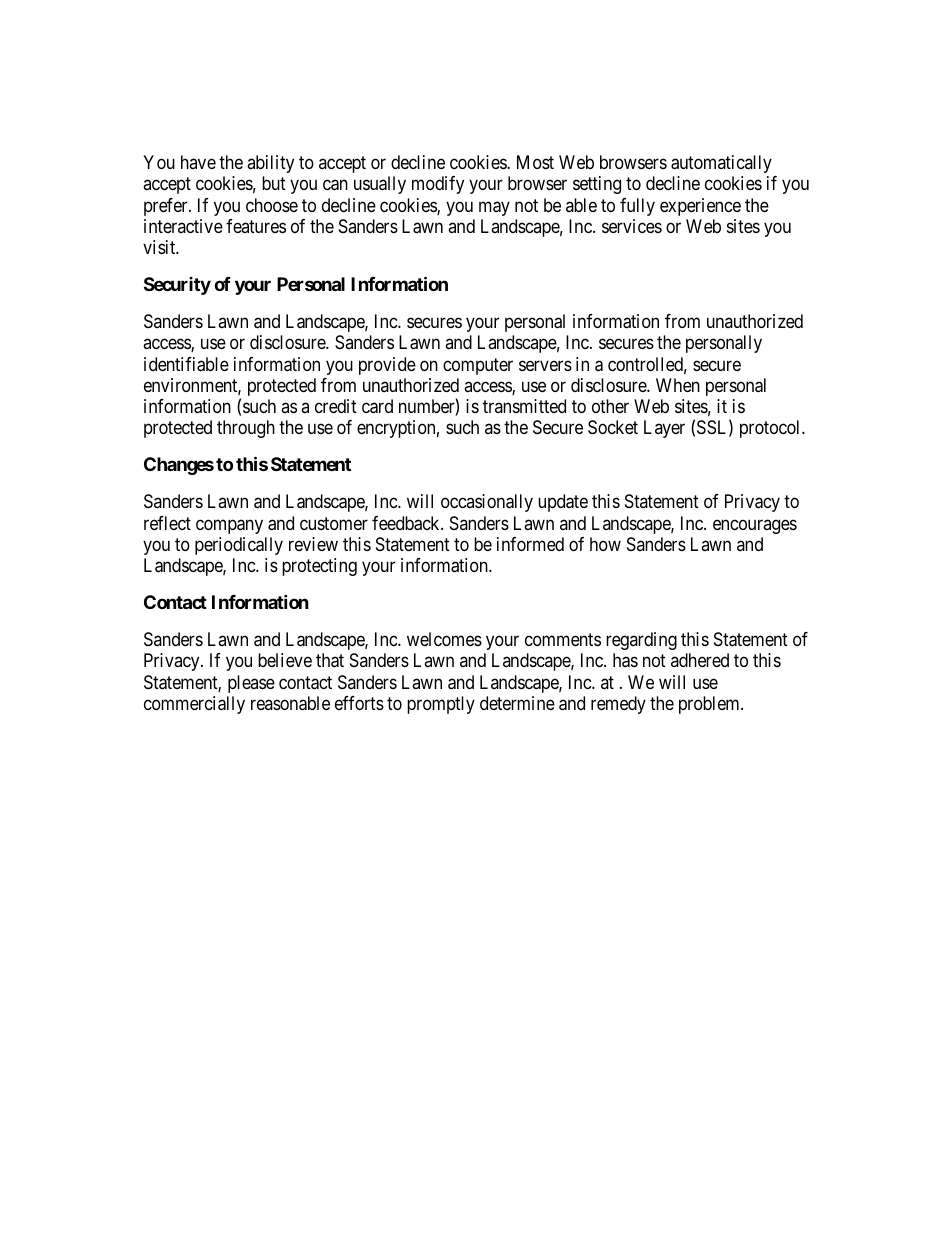 This screenshot has height=1233, width=952. What do you see at coordinates (229, 526) in the screenshot?
I see `company` at bounding box center [229, 526].
